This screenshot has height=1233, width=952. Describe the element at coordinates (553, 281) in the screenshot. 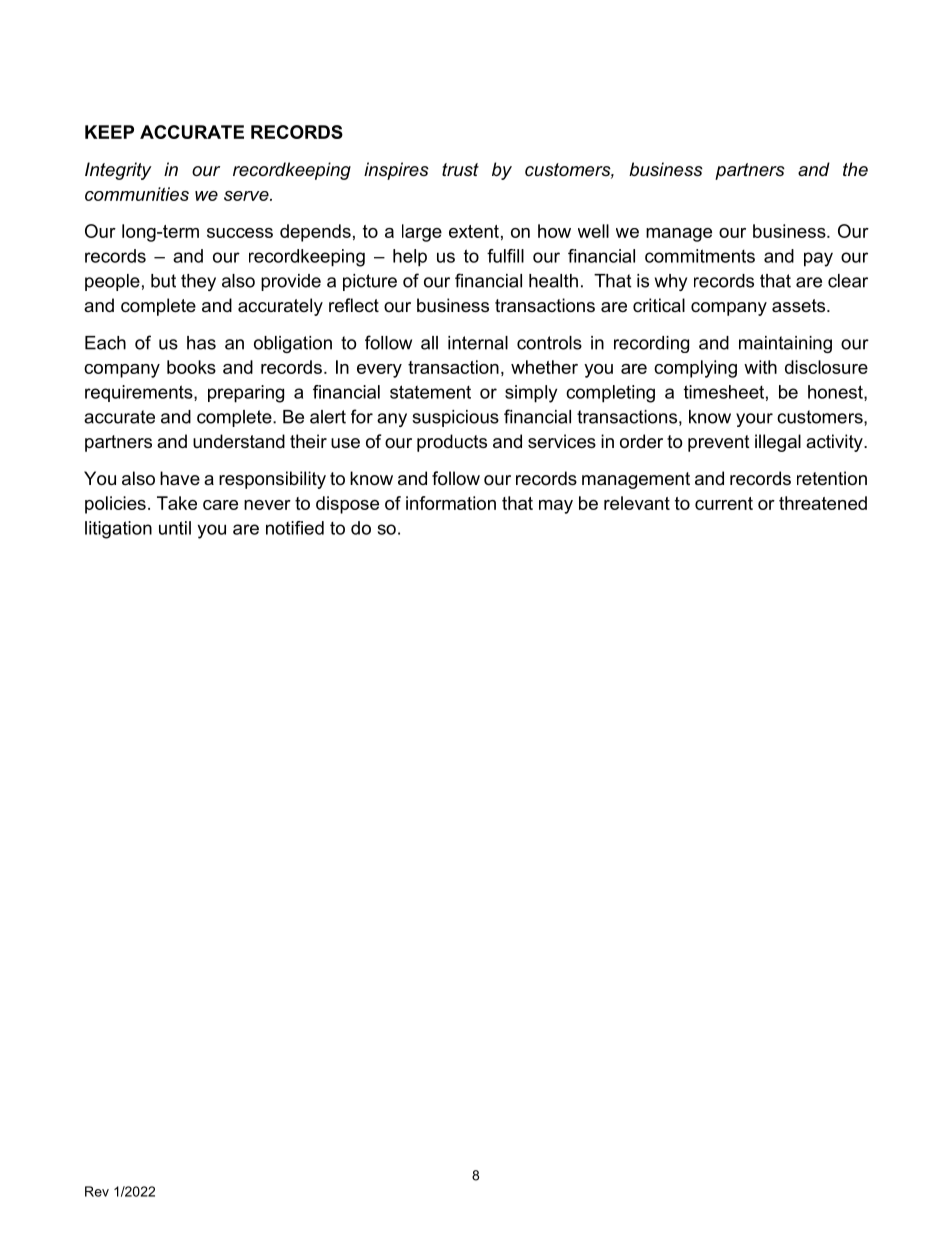

I see `health` at that location.
